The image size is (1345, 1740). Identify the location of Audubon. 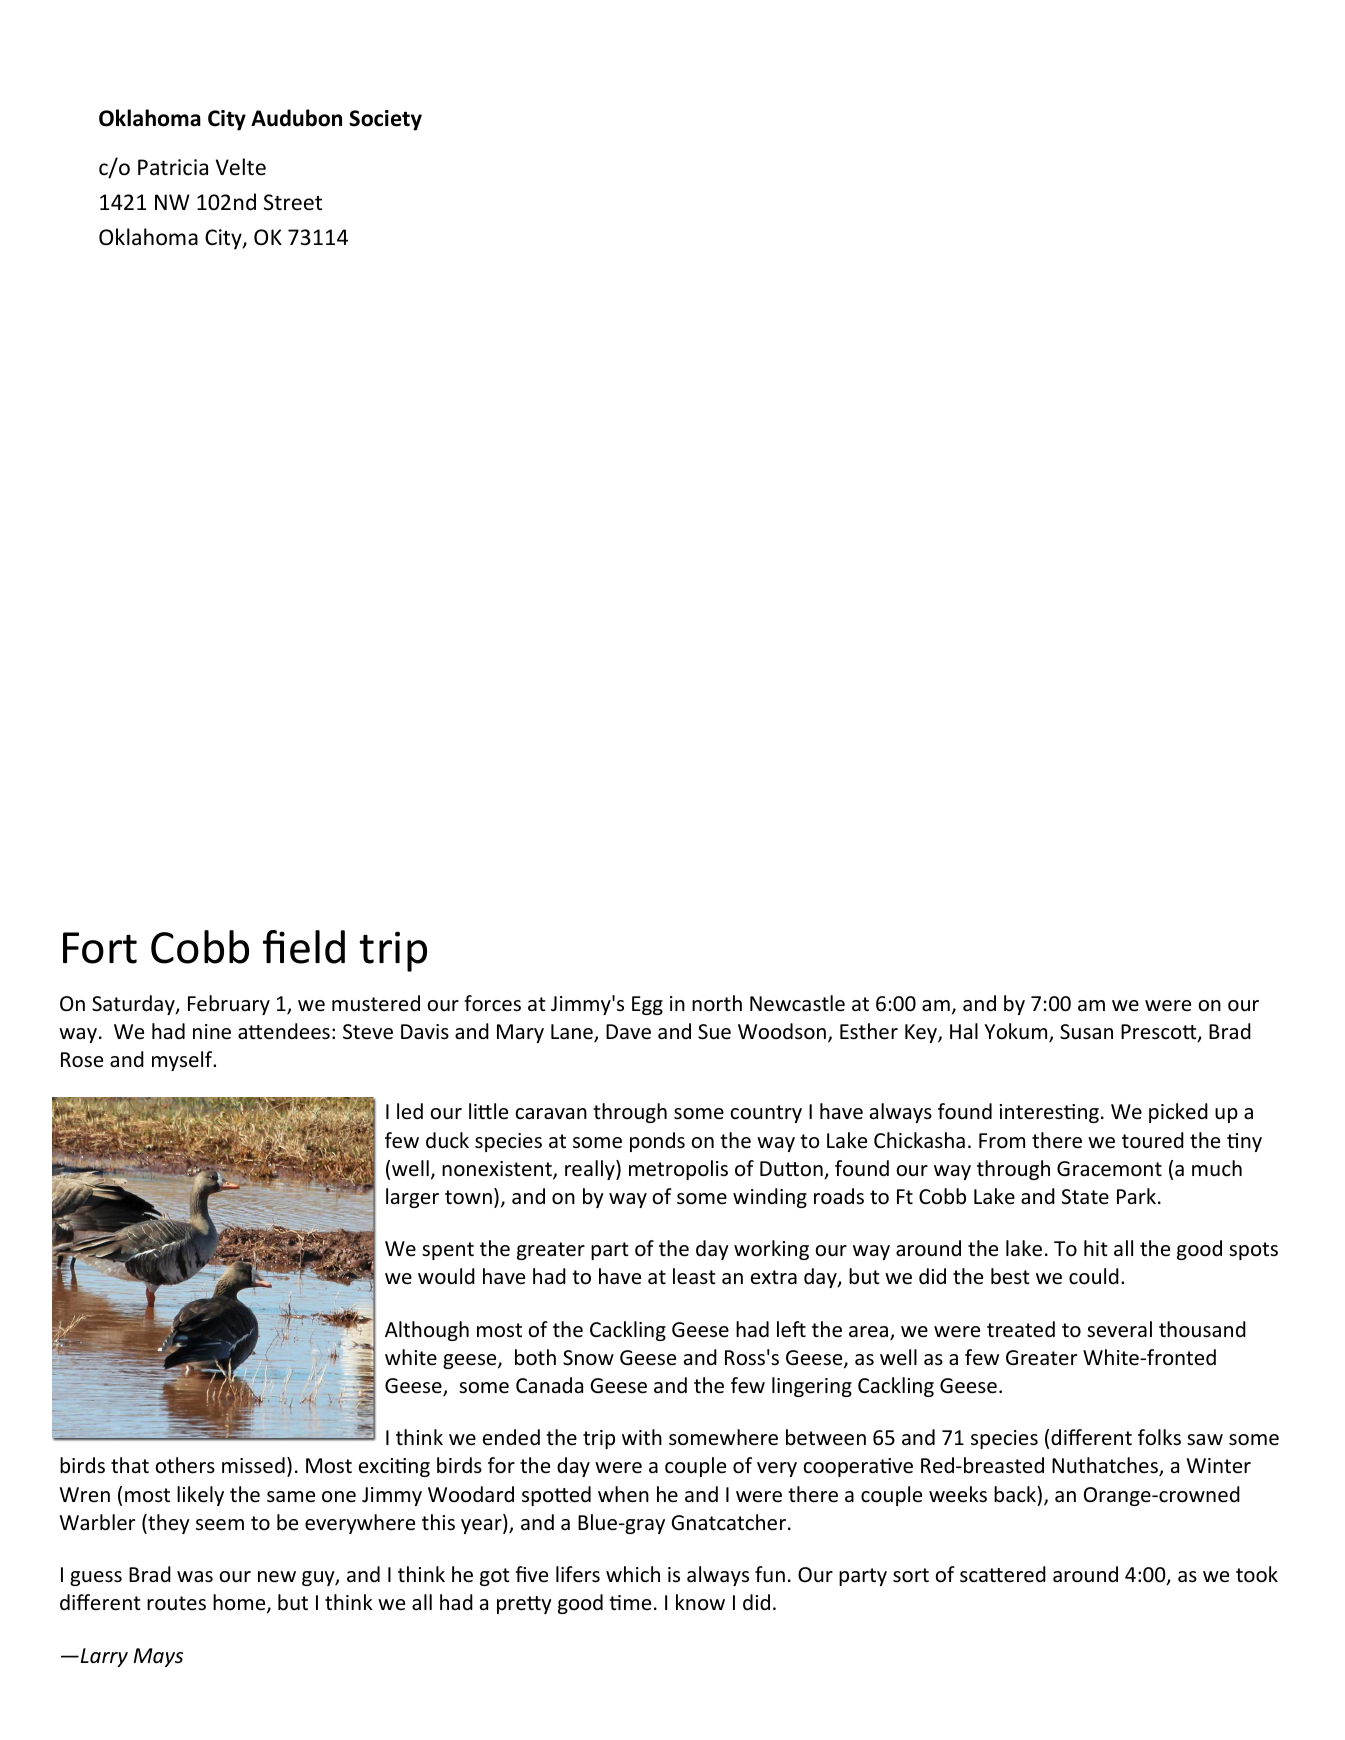
(296, 118).
